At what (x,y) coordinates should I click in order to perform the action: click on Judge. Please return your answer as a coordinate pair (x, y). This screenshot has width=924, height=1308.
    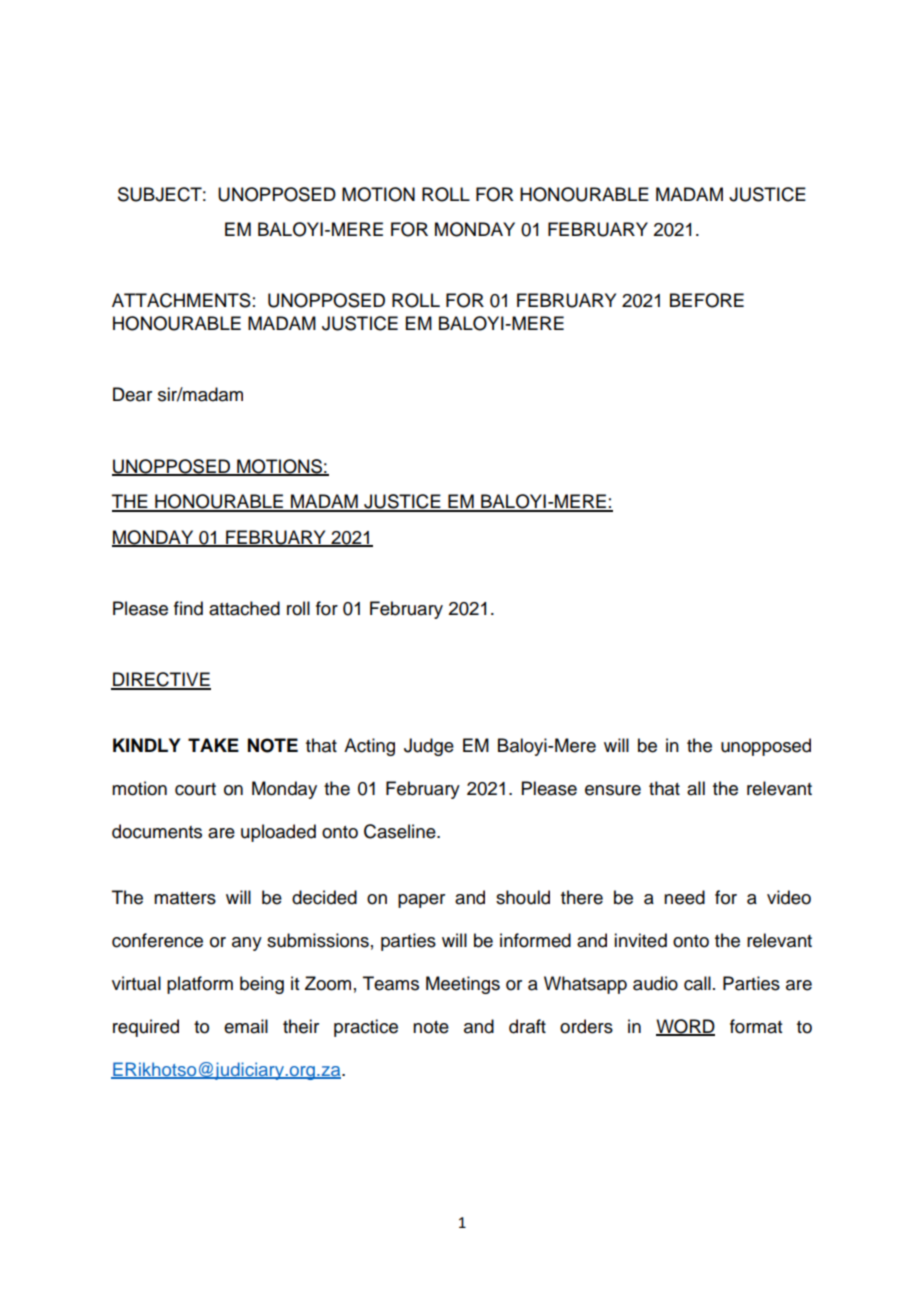
    Looking at the image, I should click on (429, 747).
